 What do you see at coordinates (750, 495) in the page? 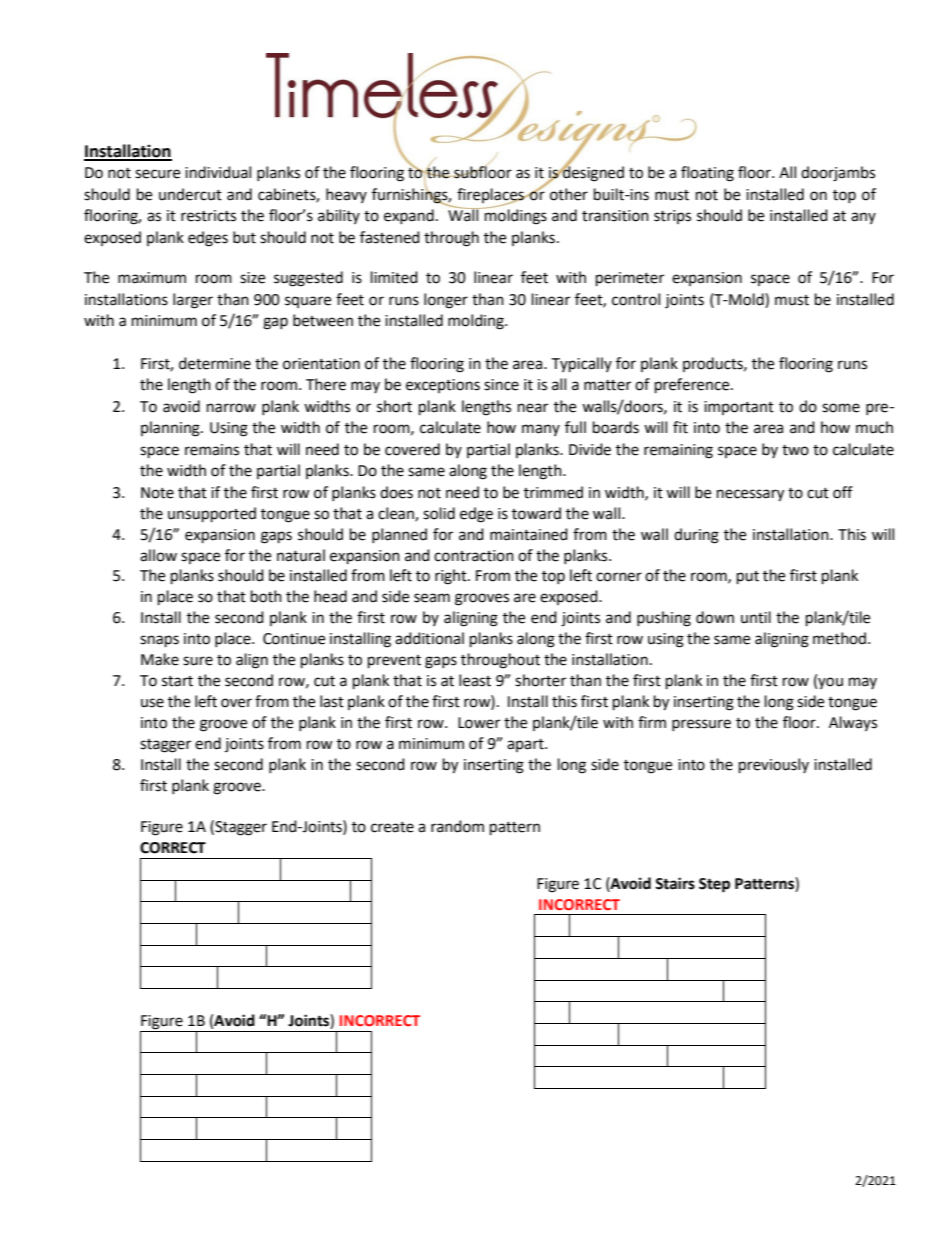
I see `necessary` at bounding box center [750, 495].
